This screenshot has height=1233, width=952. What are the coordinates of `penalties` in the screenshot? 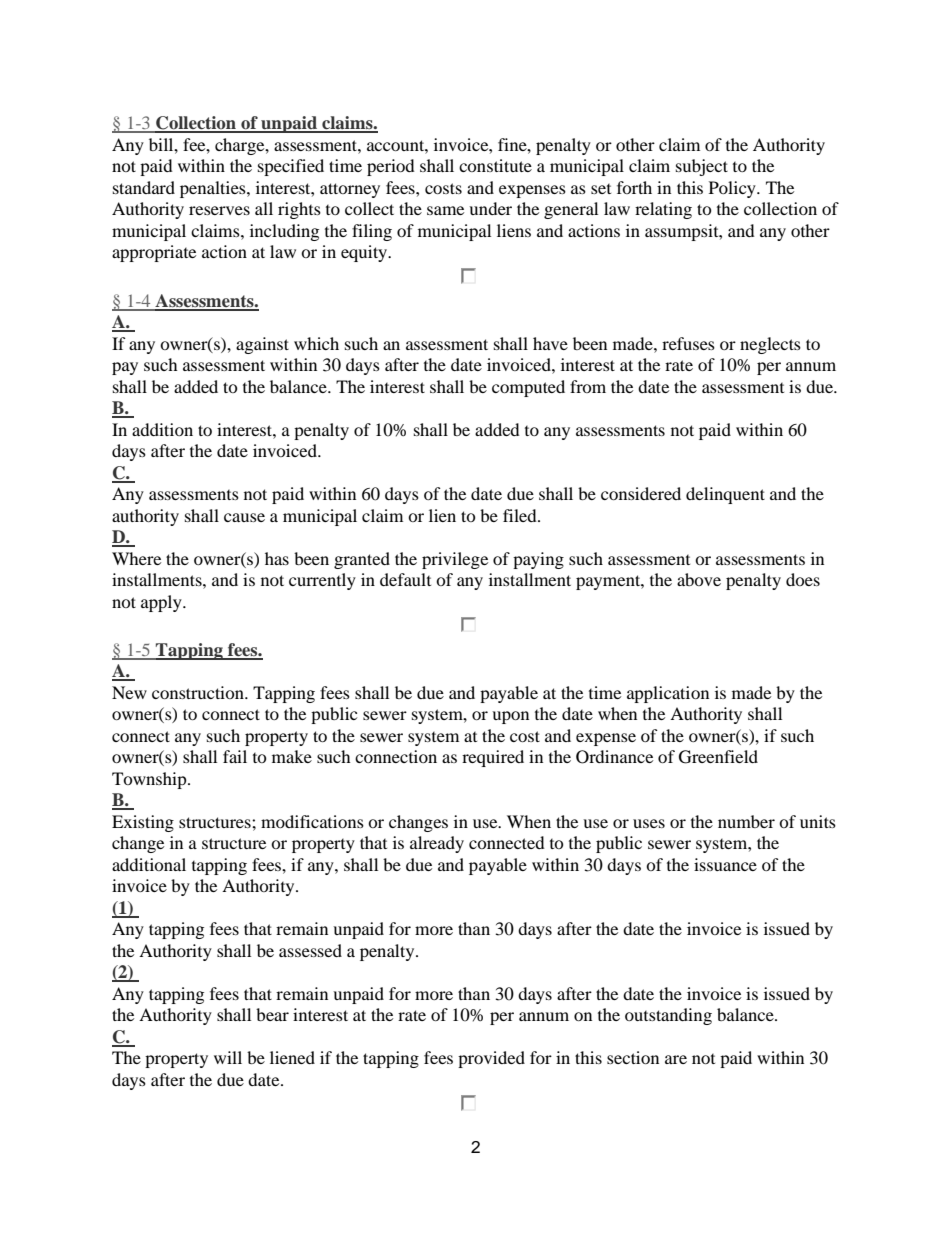 It's located at (214, 189).
